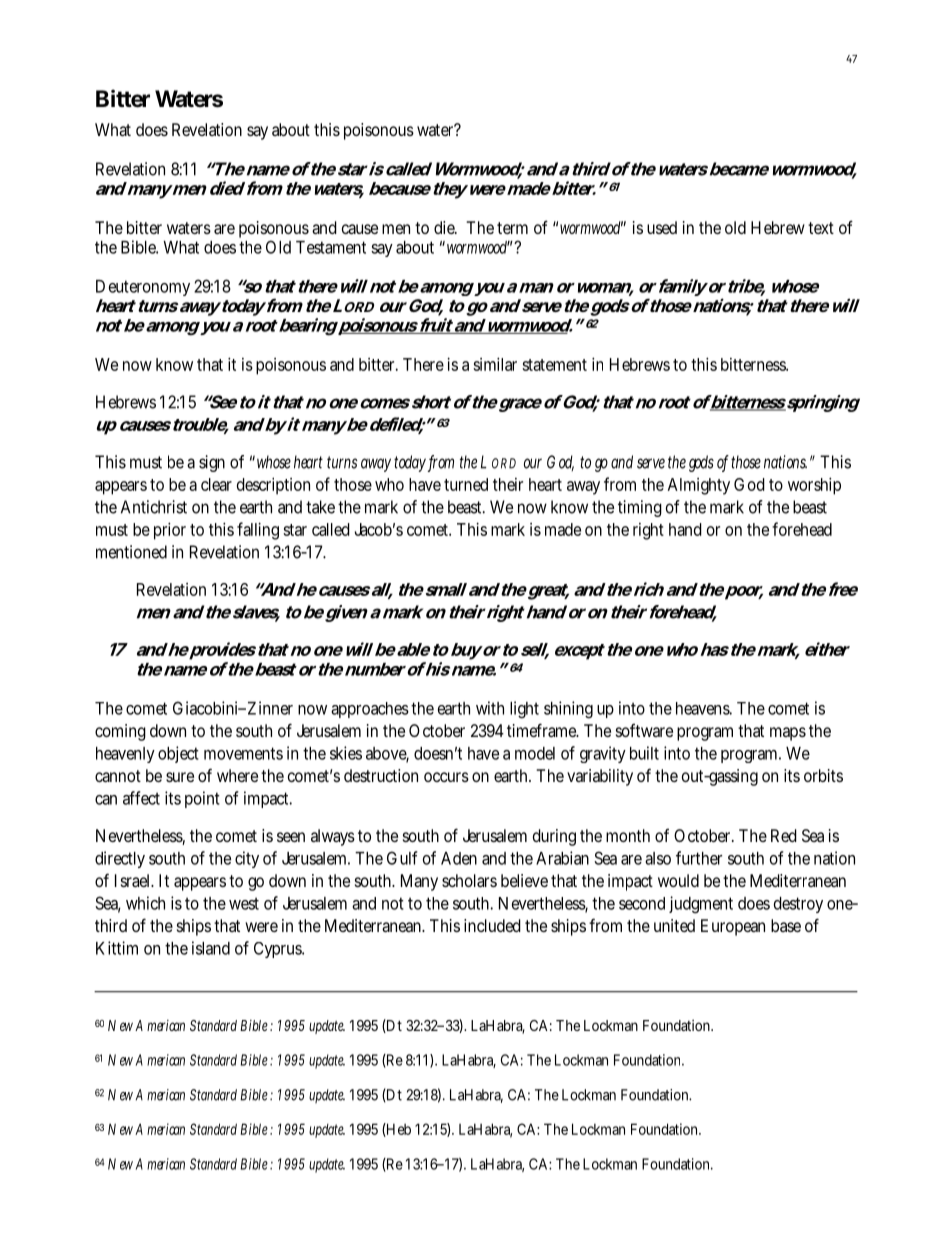 This image has height=1251, width=952. What do you see at coordinates (814, 486) in the image?
I see `worship` at bounding box center [814, 486].
